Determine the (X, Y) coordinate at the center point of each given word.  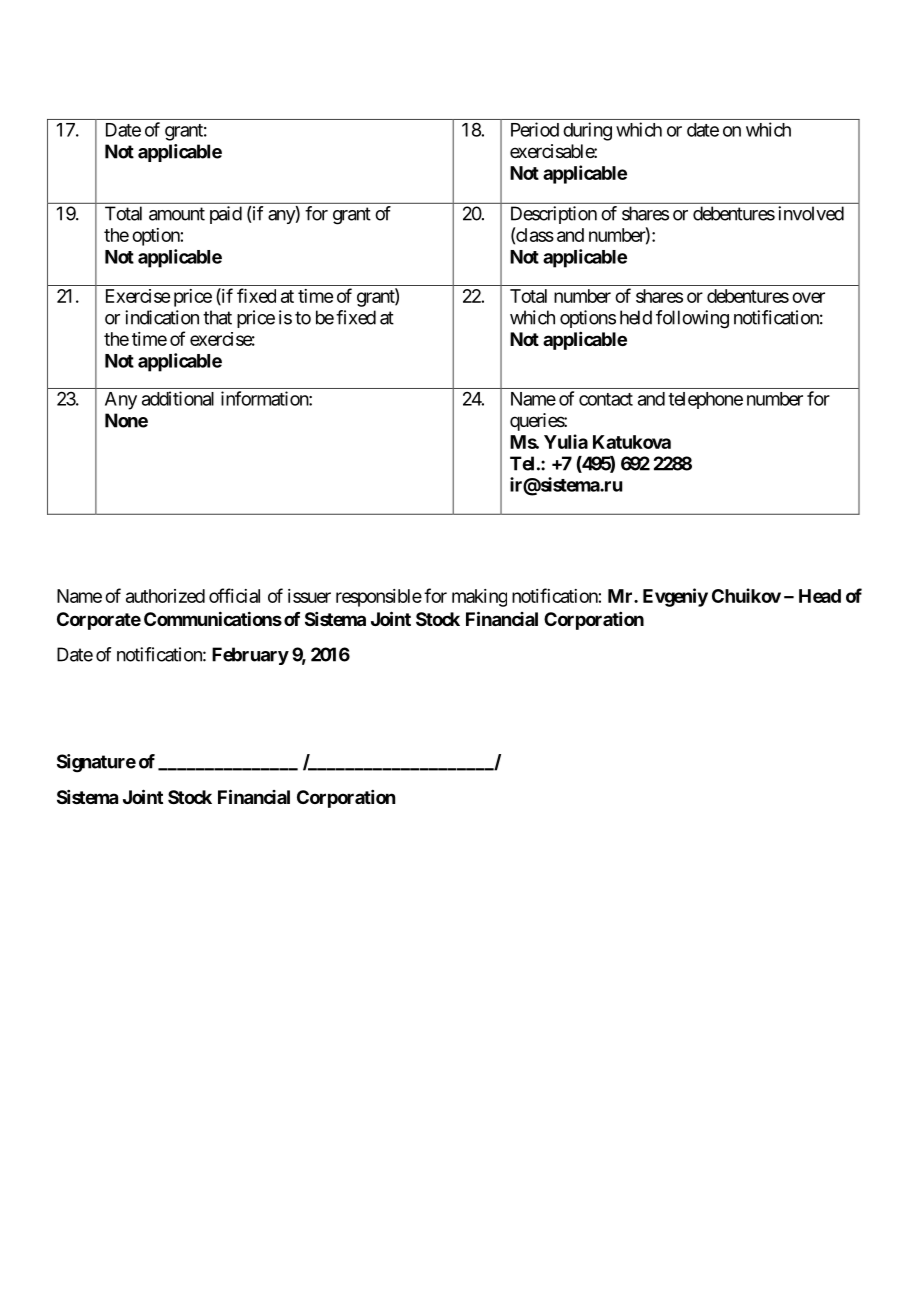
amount (177, 214)
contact (606, 399)
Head (820, 596)
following (692, 319)
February (250, 656)
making (479, 598)
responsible (379, 598)
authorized (165, 596)
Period (535, 129)
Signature (96, 763)
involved (811, 213)
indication (162, 317)
